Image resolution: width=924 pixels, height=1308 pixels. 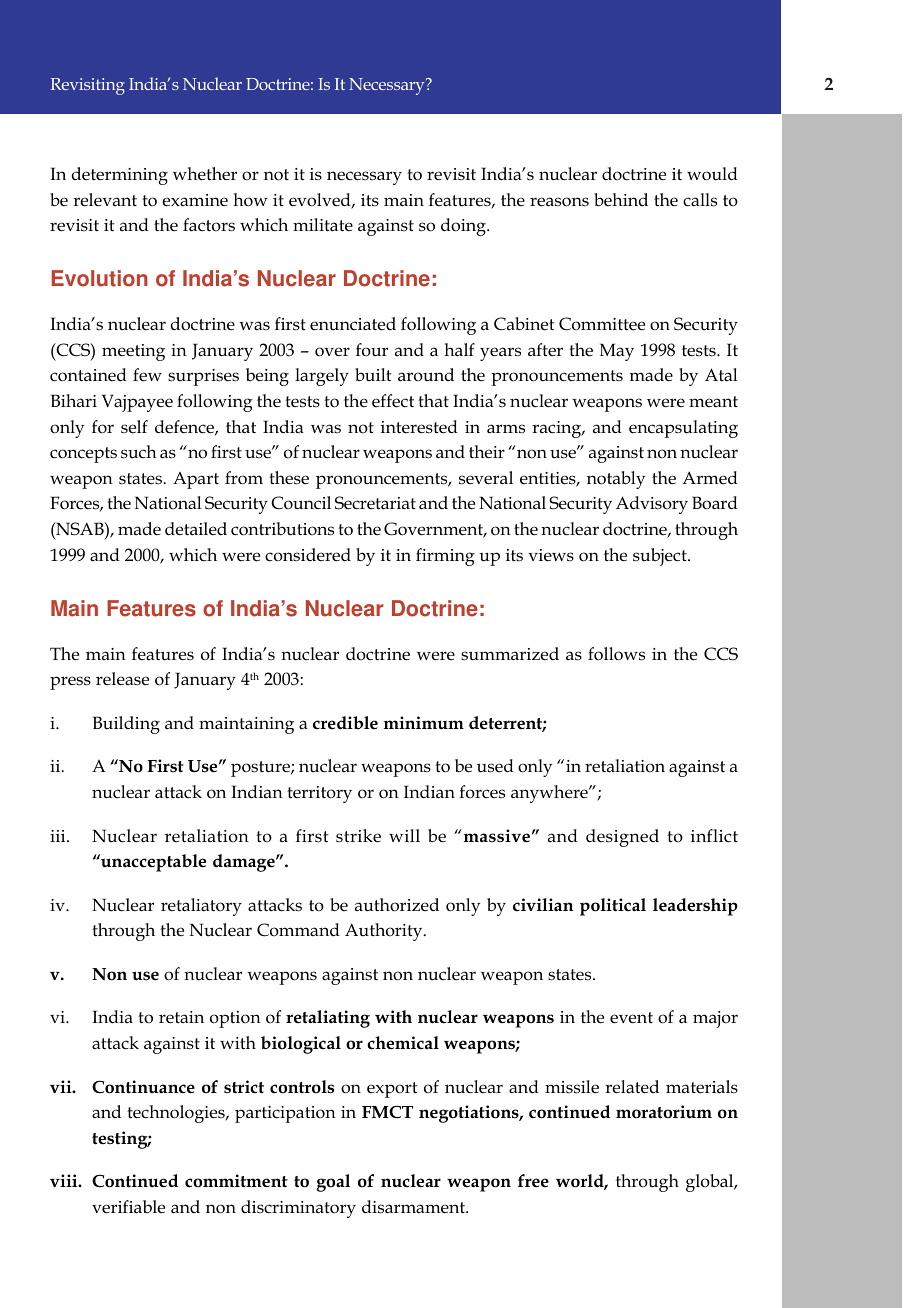 What do you see at coordinates (621, 199) in the document?
I see `behind` at bounding box center [621, 199].
